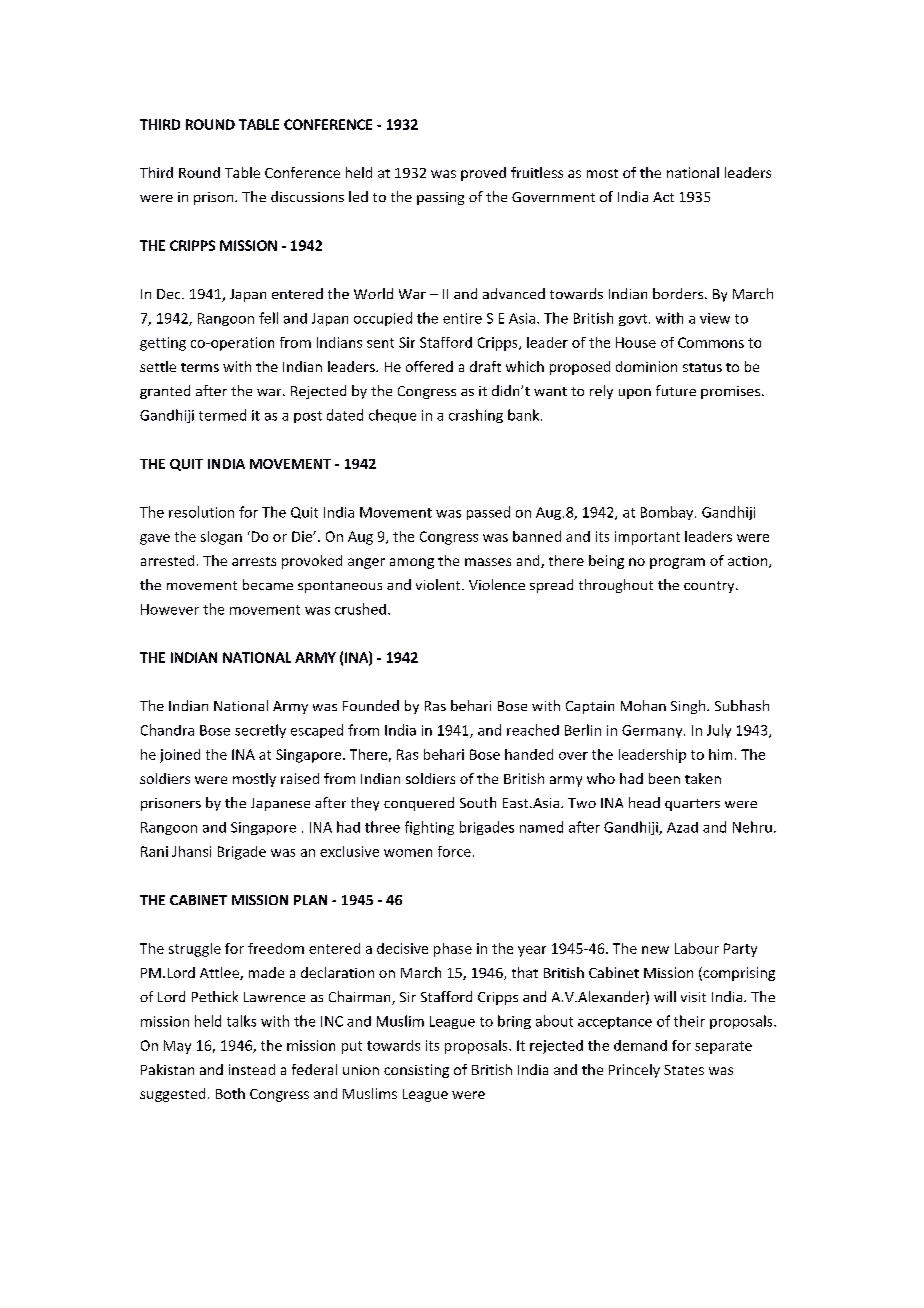  I want to click on passing, so click(440, 198).
